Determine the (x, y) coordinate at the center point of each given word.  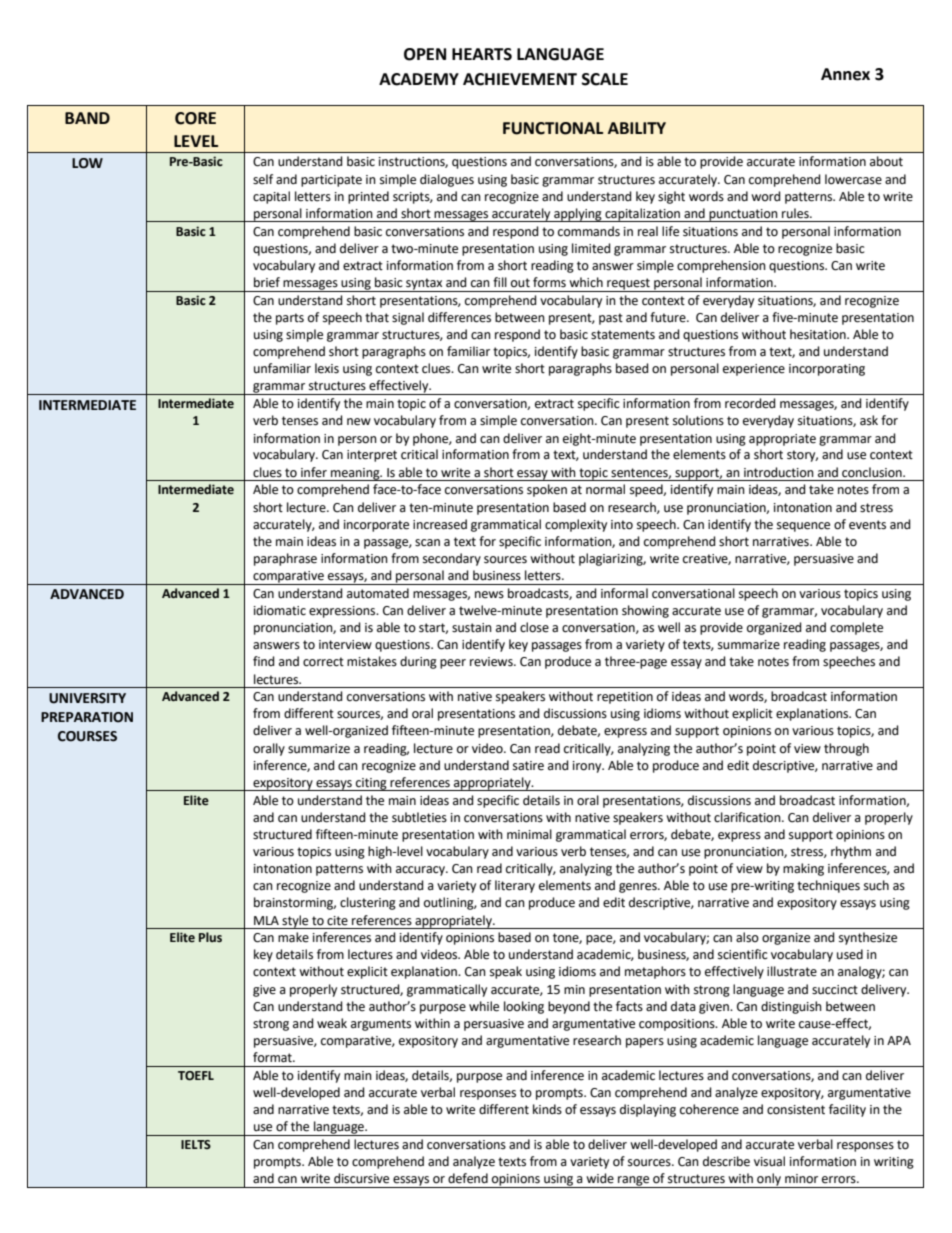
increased (440, 524)
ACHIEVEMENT (520, 79)
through (846, 749)
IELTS (196, 1144)
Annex (845, 74)
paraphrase (285, 559)
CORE (195, 118)
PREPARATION (87, 717)
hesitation (819, 334)
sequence (803, 527)
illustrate (792, 971)
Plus (210, 937)
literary (515, 886)
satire (528, 766)
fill (500, 282)
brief (267, 282)
